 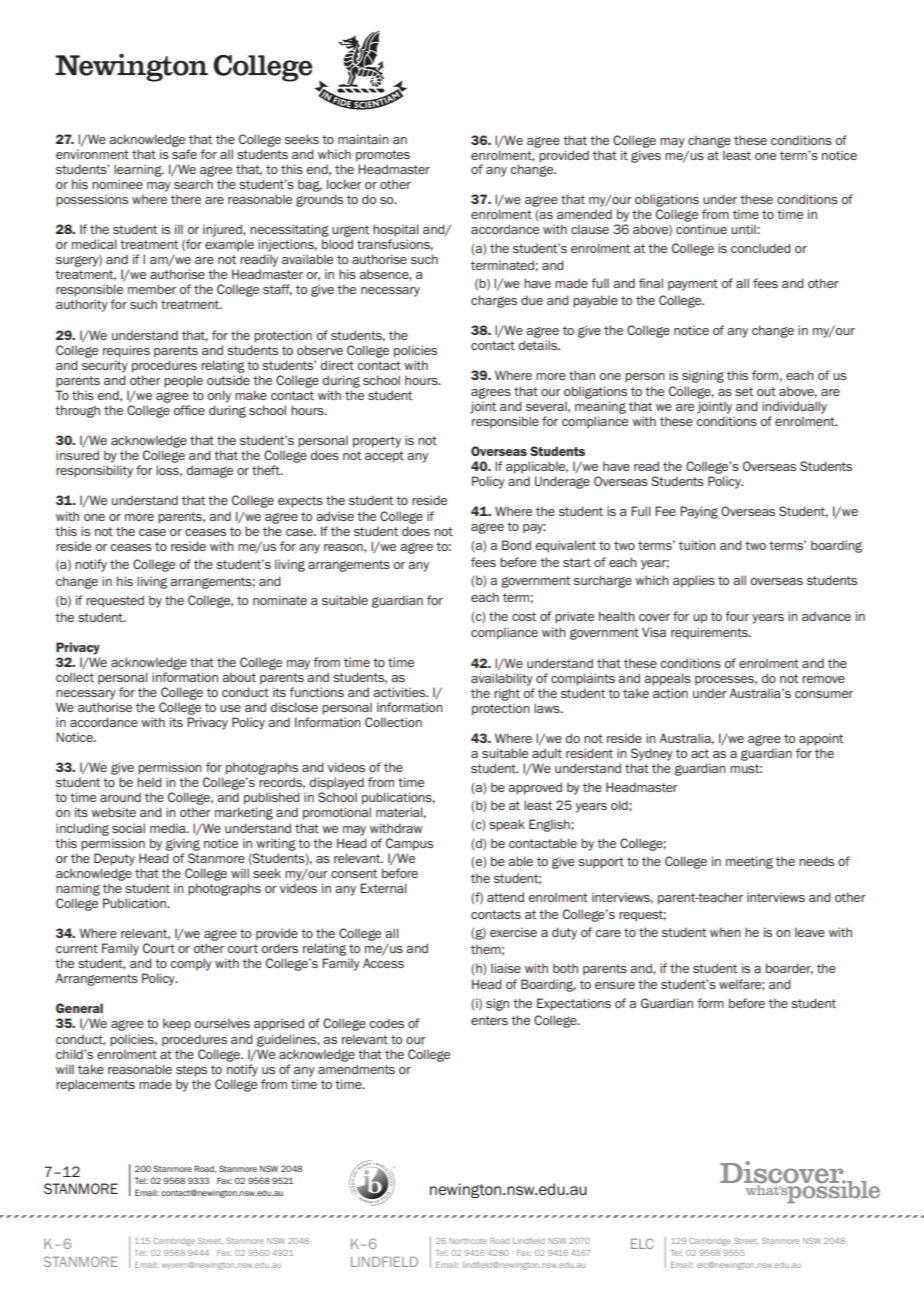 What do you see at coordinates (615, 985) in the page?
I see `ensure` at bounding box center [615, 985].
